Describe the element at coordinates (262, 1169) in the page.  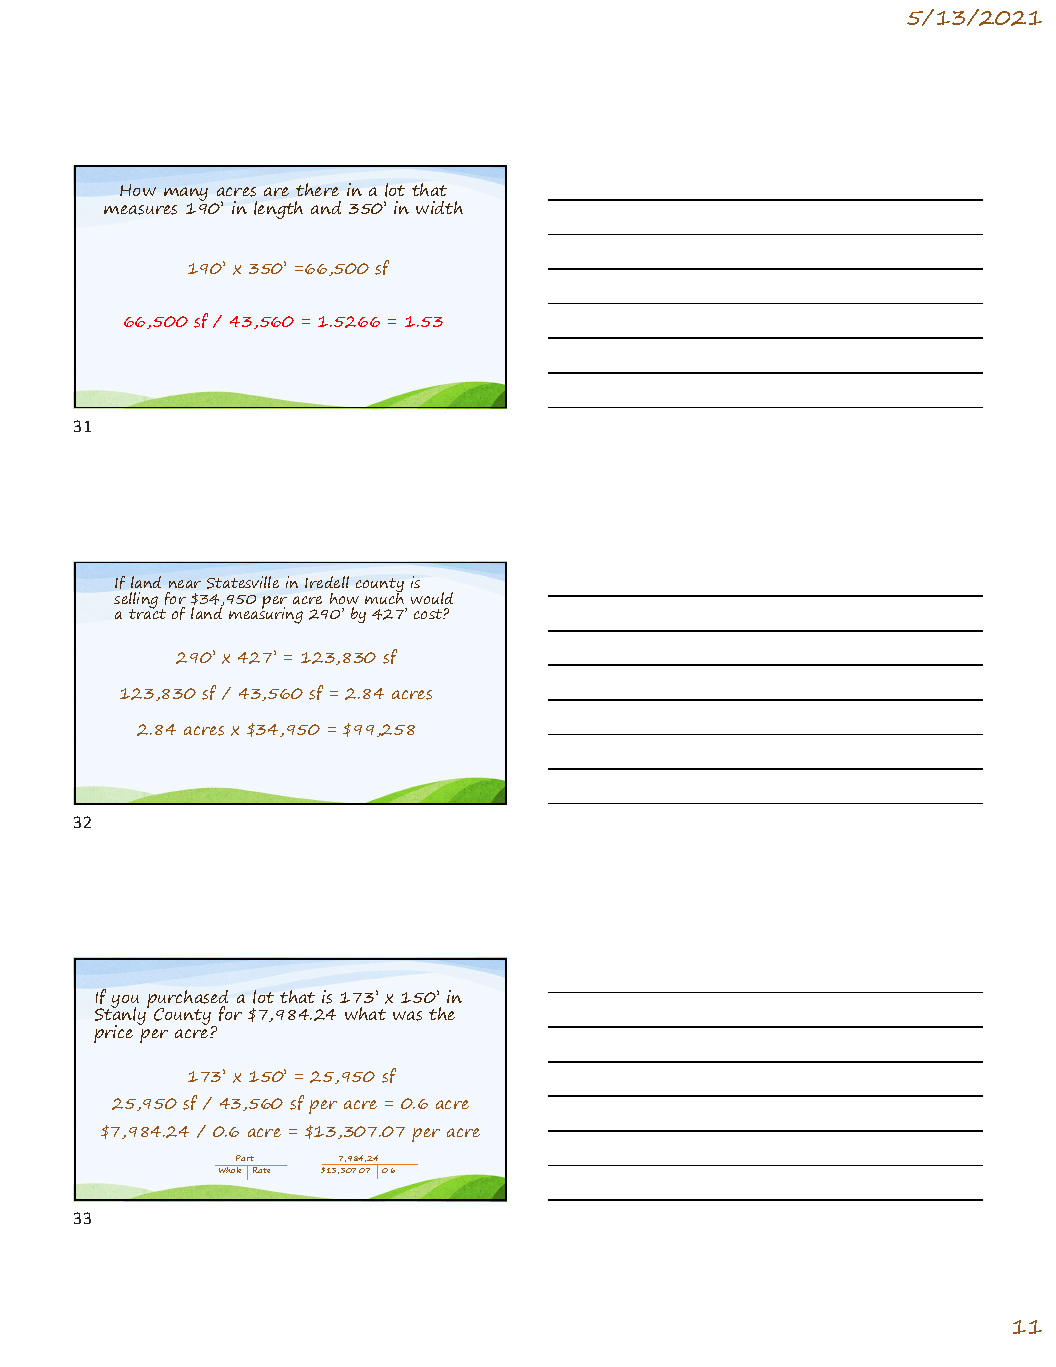
I see `Rate` at that location.
